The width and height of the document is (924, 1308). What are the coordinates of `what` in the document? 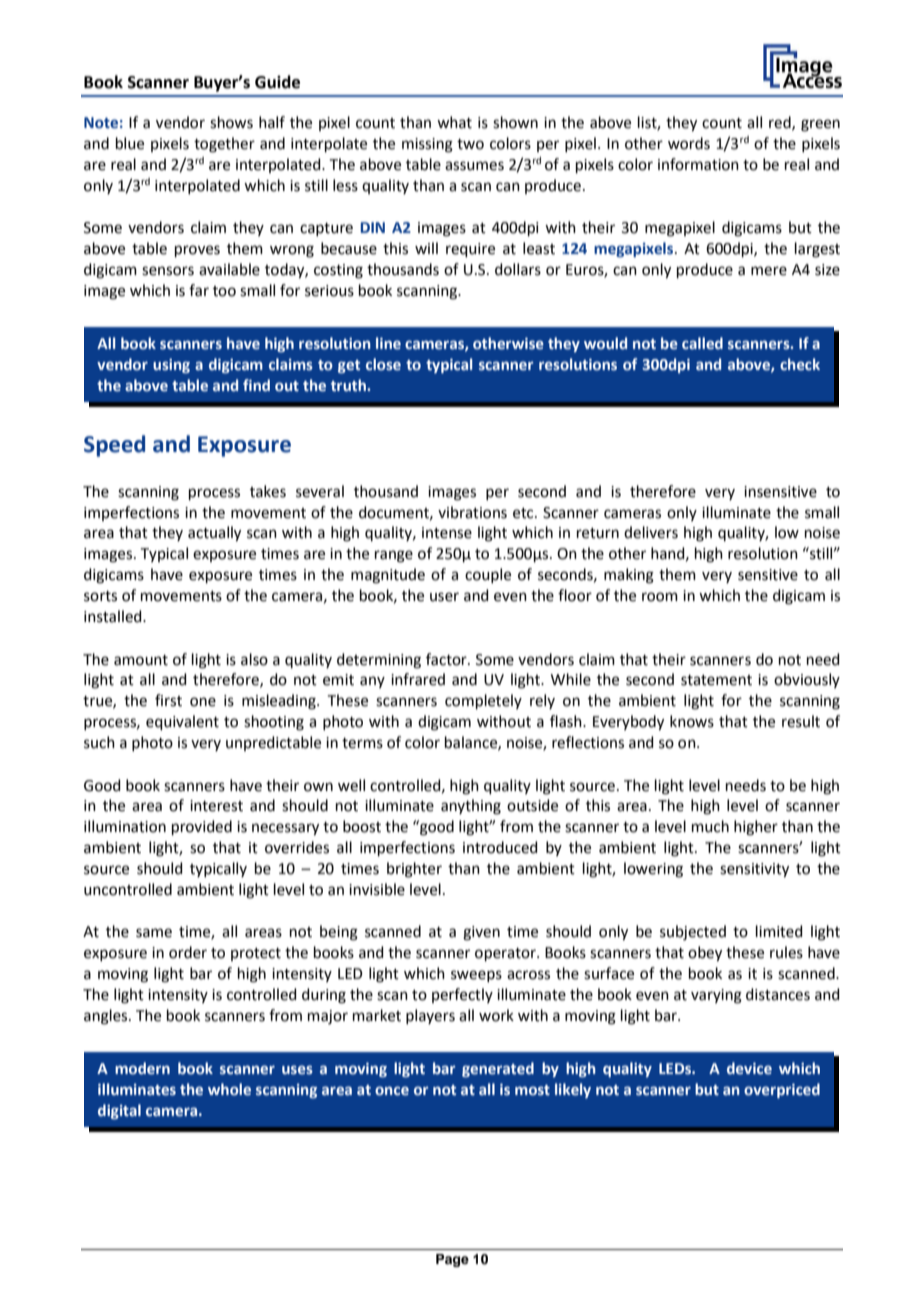 It's located at (454, 122).
